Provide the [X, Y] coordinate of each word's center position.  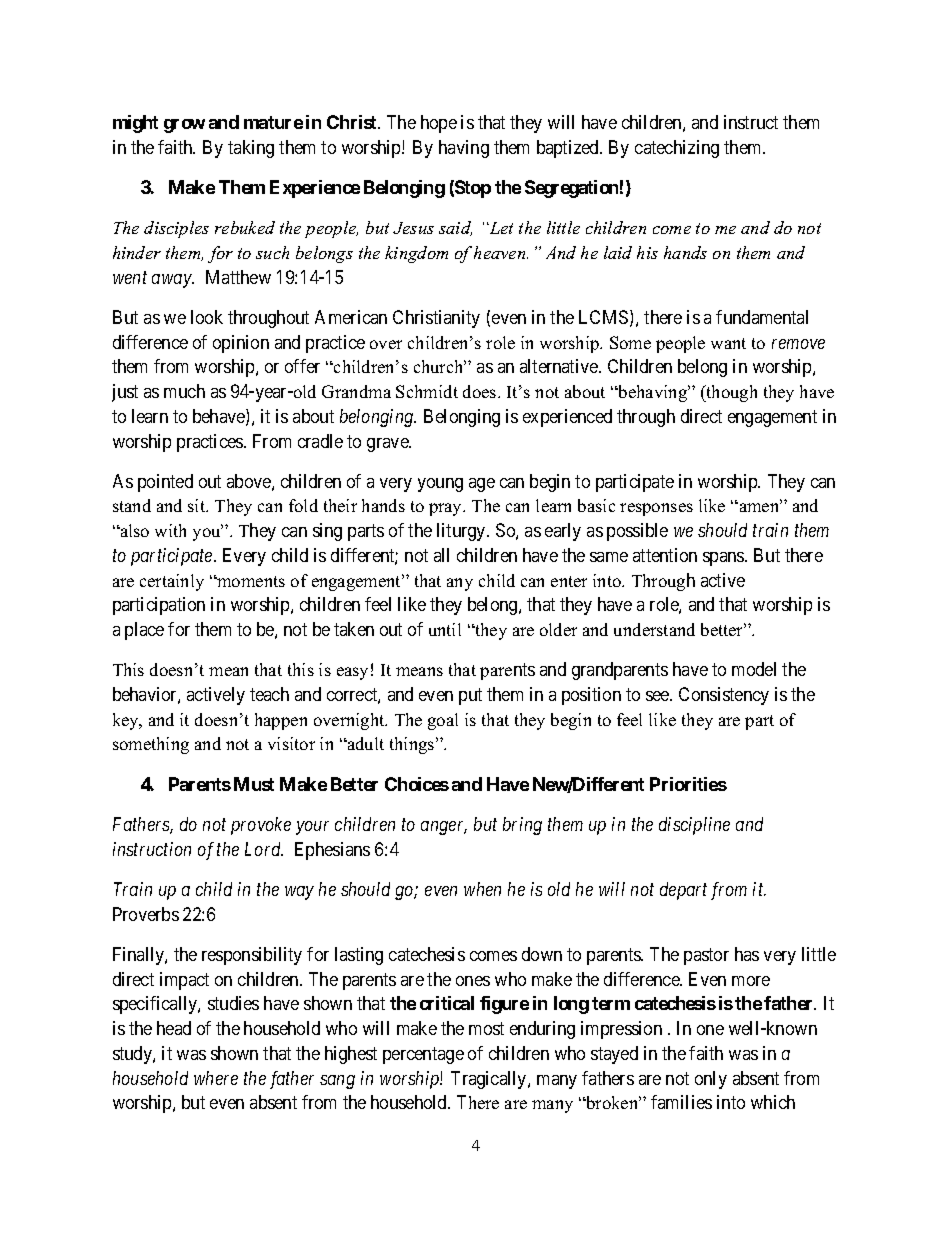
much [184, 391]
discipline [694, 826]
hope [439, 124]
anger [444, 828]
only [711, 1080]
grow [184, 126]
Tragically [490, 1080]
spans [724, 559]
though [730, 393]
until [445, 629]
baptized [569, 149]
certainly [172, 582]
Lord [264, 849]
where [216, 1078]
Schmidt [427, 391]
